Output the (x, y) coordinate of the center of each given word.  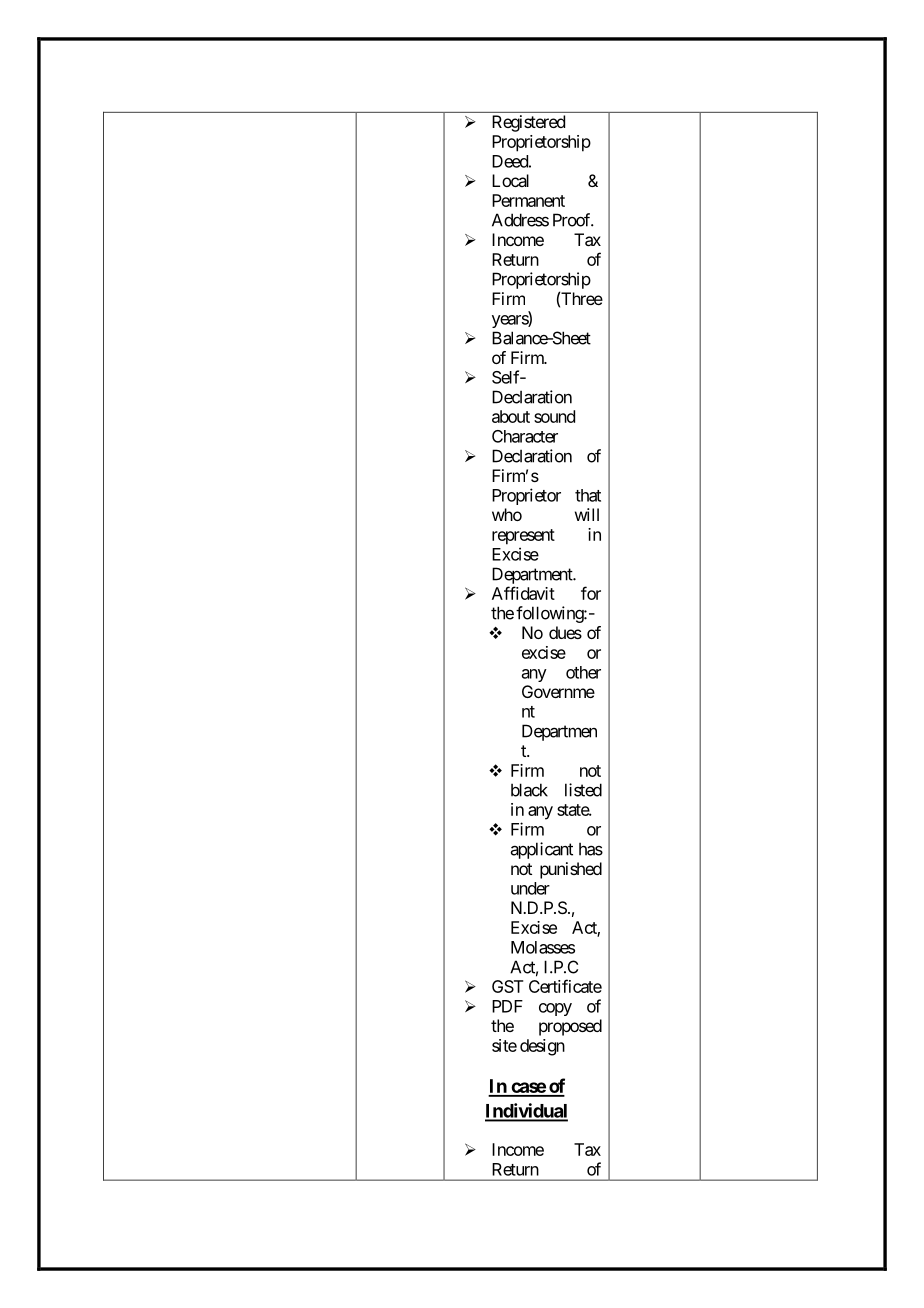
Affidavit (523, 593)
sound (554, 416)
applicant (542, 850)
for (591, 593)
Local (510, 180)
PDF (507, 1006)
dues (565, 632)
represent (523, 537)
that (588, 495)
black (529, 790)
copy (555, 1009)
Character (525, 436)
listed (583, 790)
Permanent (528, 200)
